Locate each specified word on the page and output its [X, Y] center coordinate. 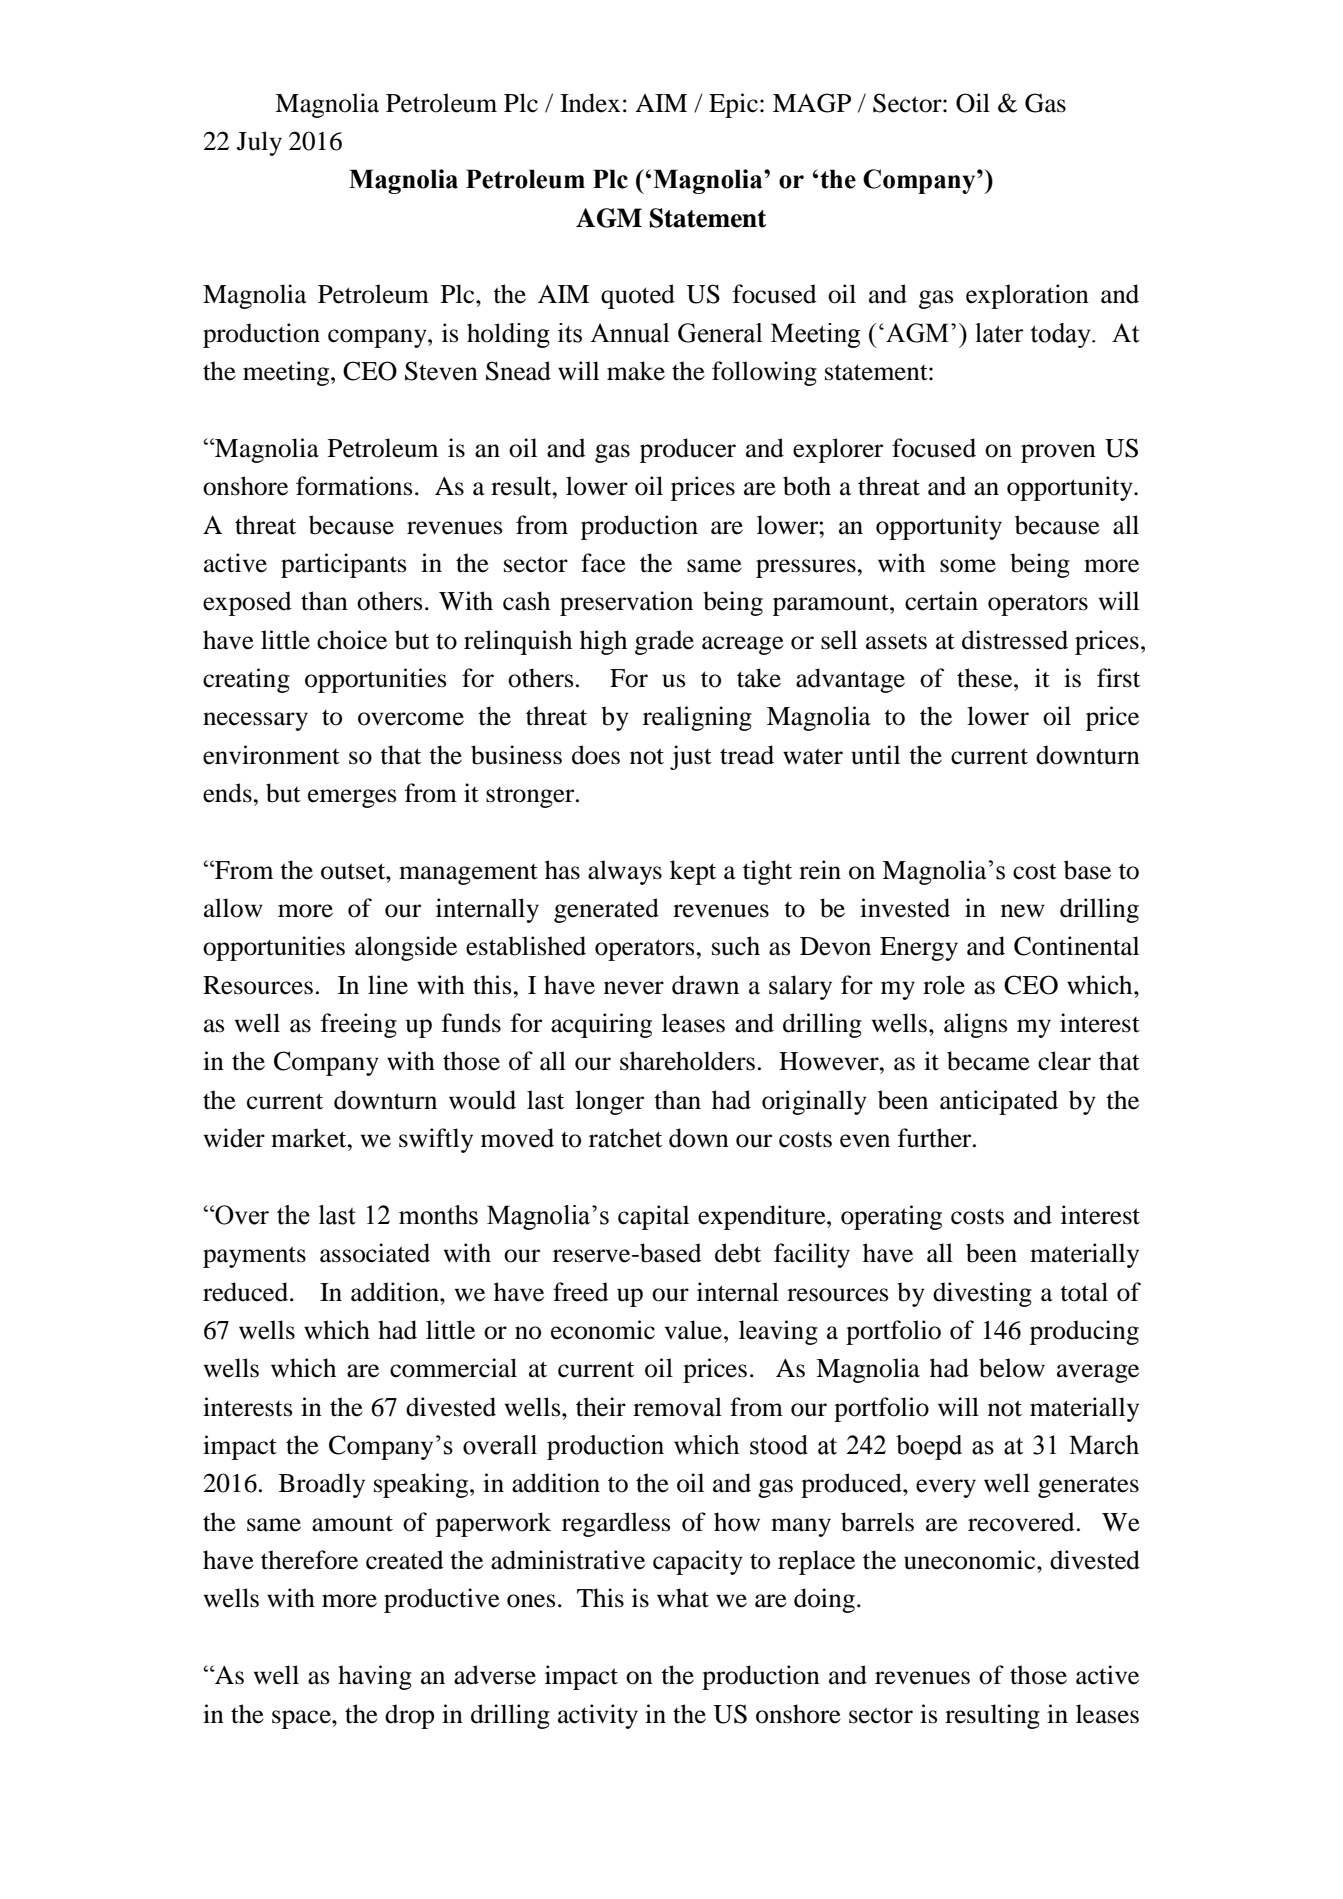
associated [375, 1253]
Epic [733, 105]
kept [693, 872]
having [375, 1677]
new [1023, 911]
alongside [406, 948]
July [259, 143]
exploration [1027, 296]
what [683, 1598]
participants [343, 565]
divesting [982, 1294]
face [603, 563]
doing [826, 1600]
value [693, 1330]
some [968, 566]
